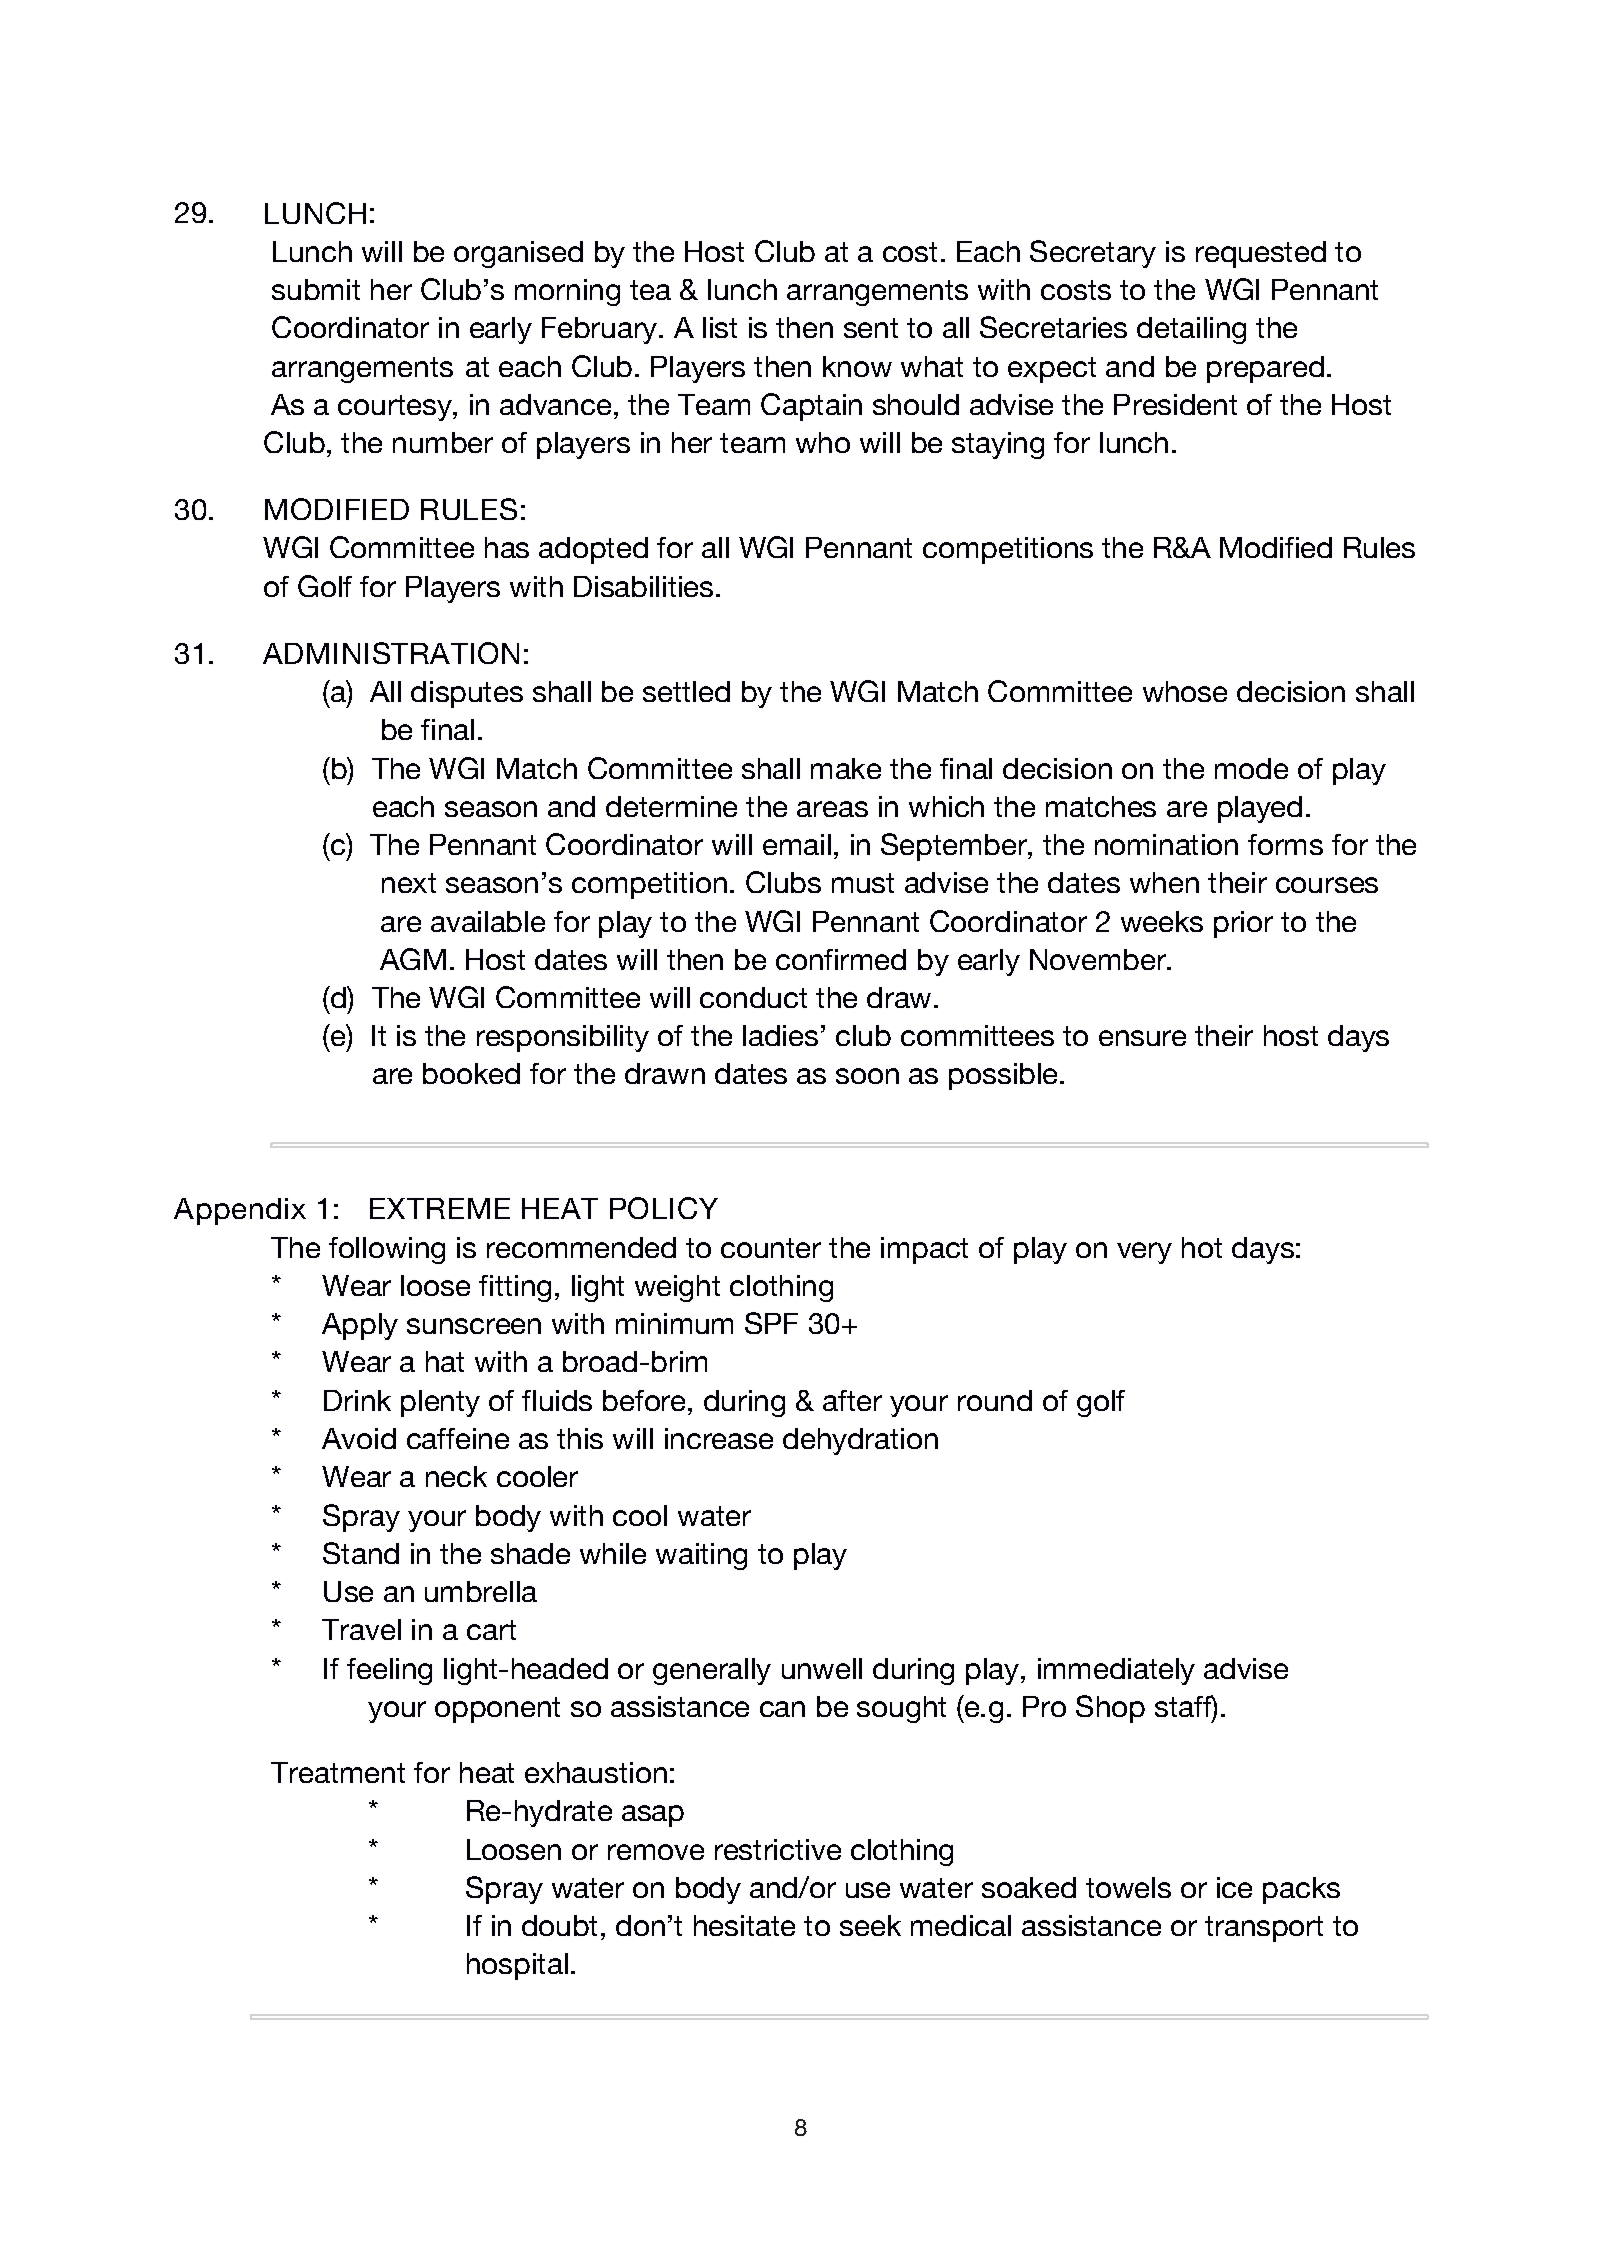  I want to click on hospital, so click(517, 1966).
